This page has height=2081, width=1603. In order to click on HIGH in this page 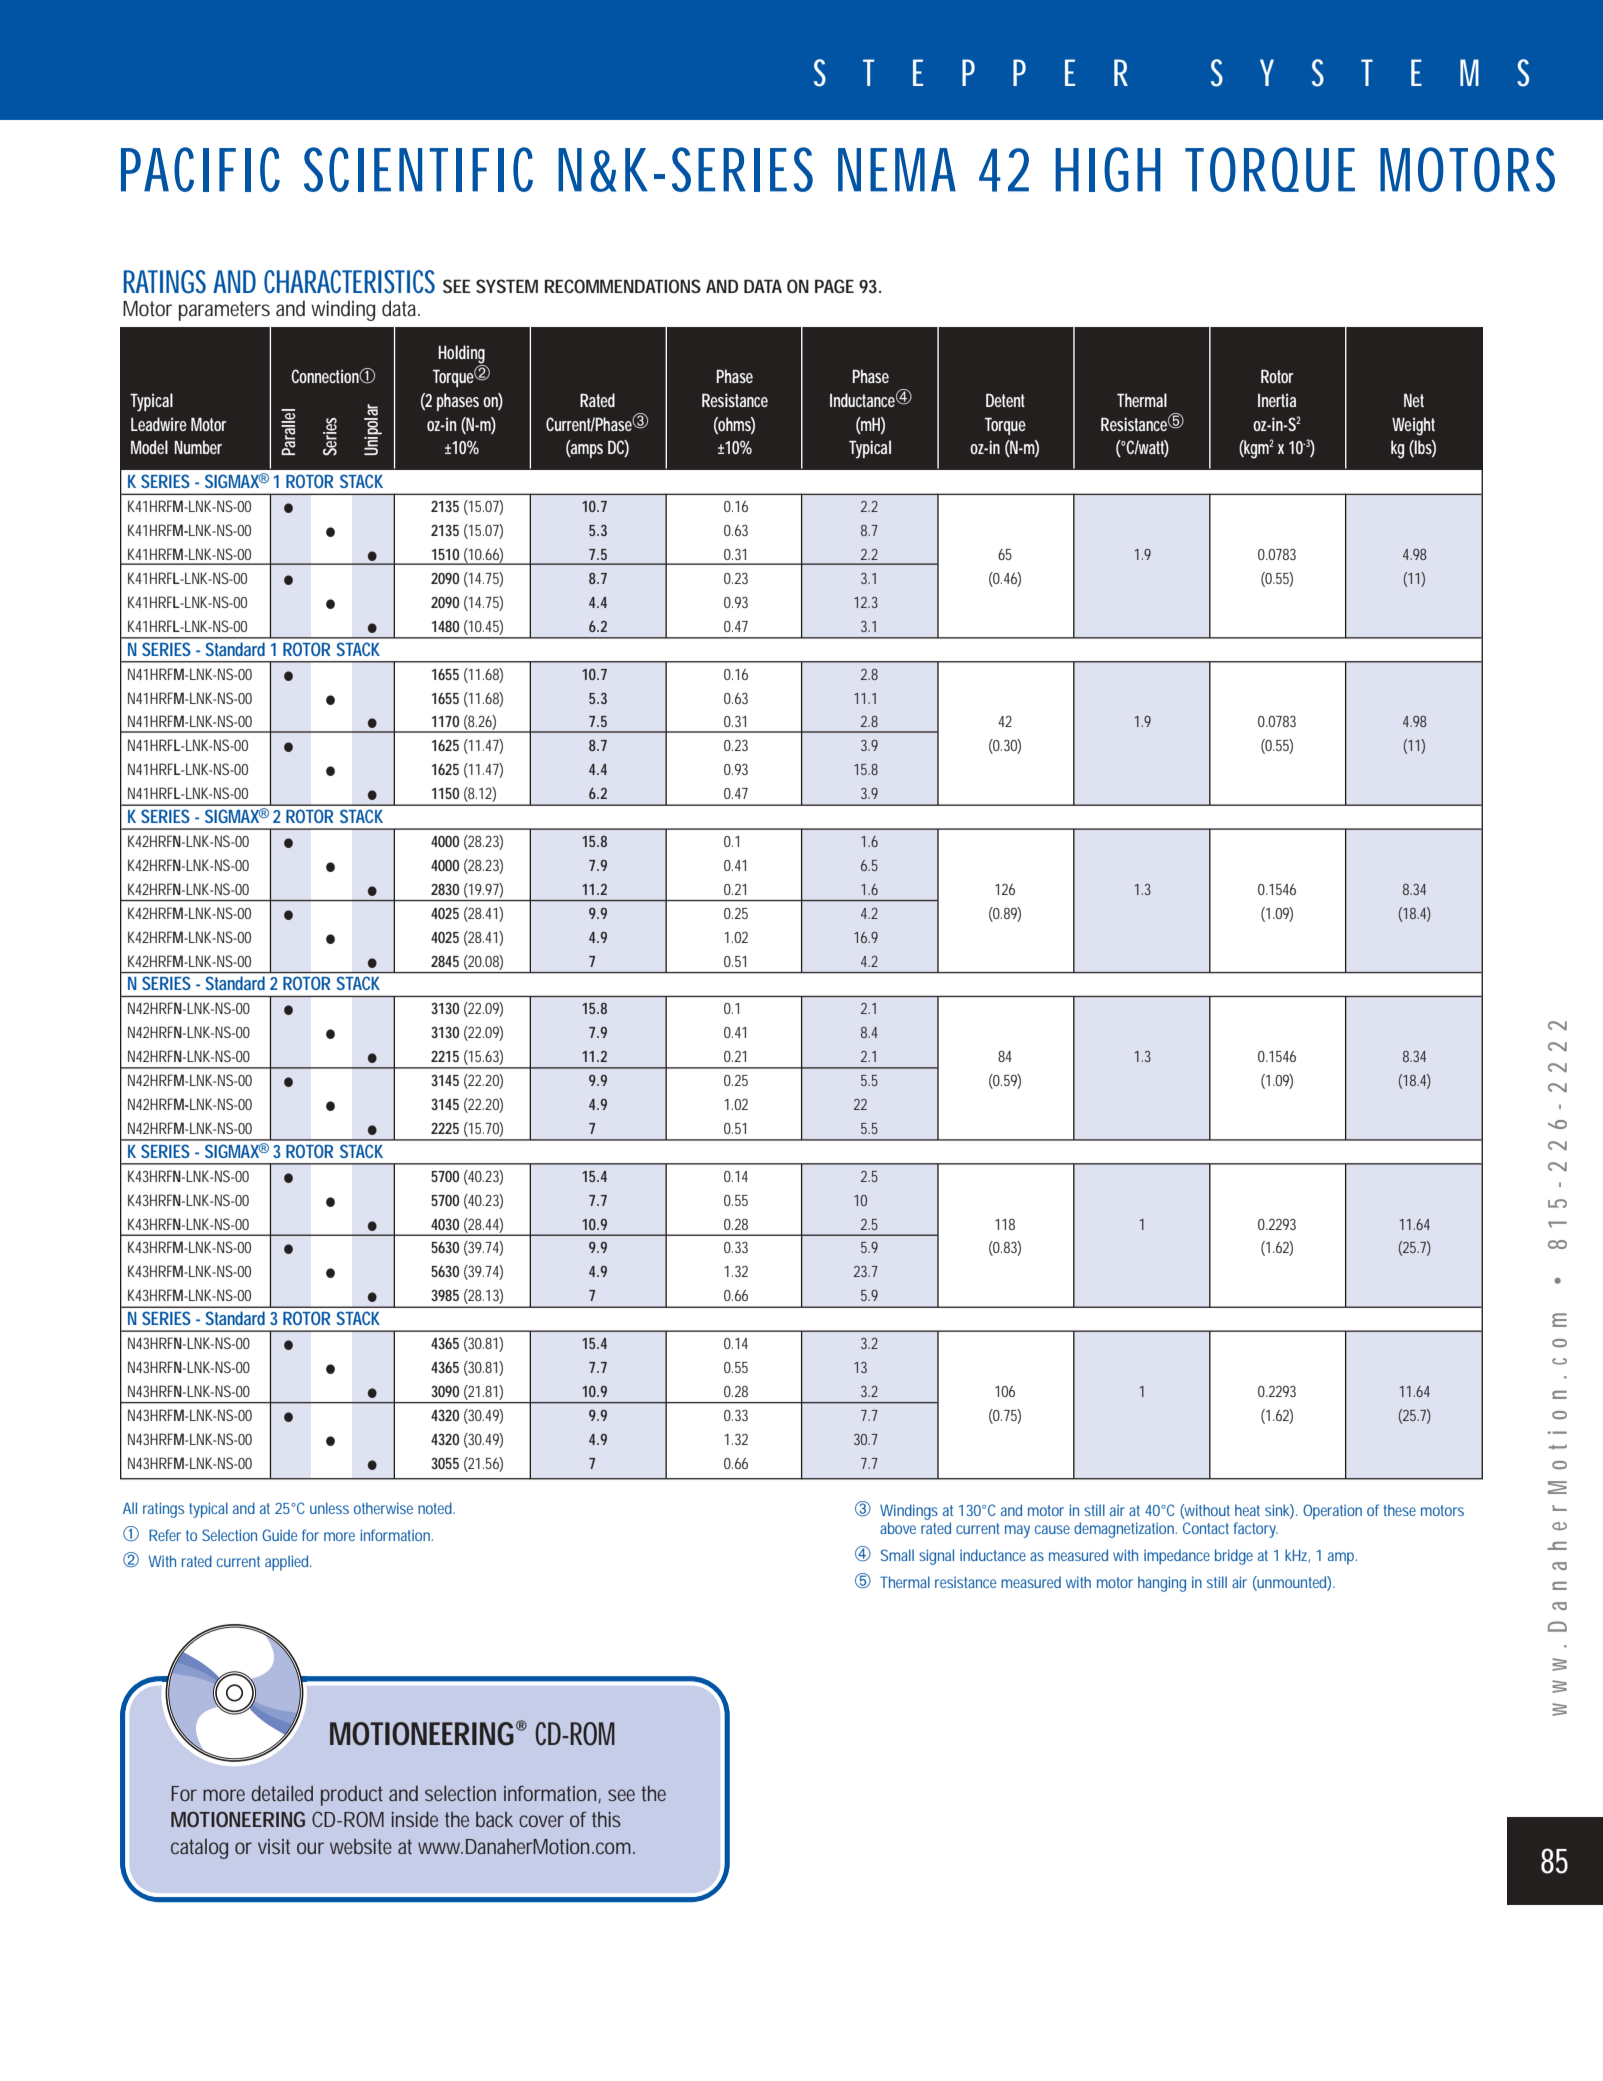, I will do `click(1108, 169)`.
